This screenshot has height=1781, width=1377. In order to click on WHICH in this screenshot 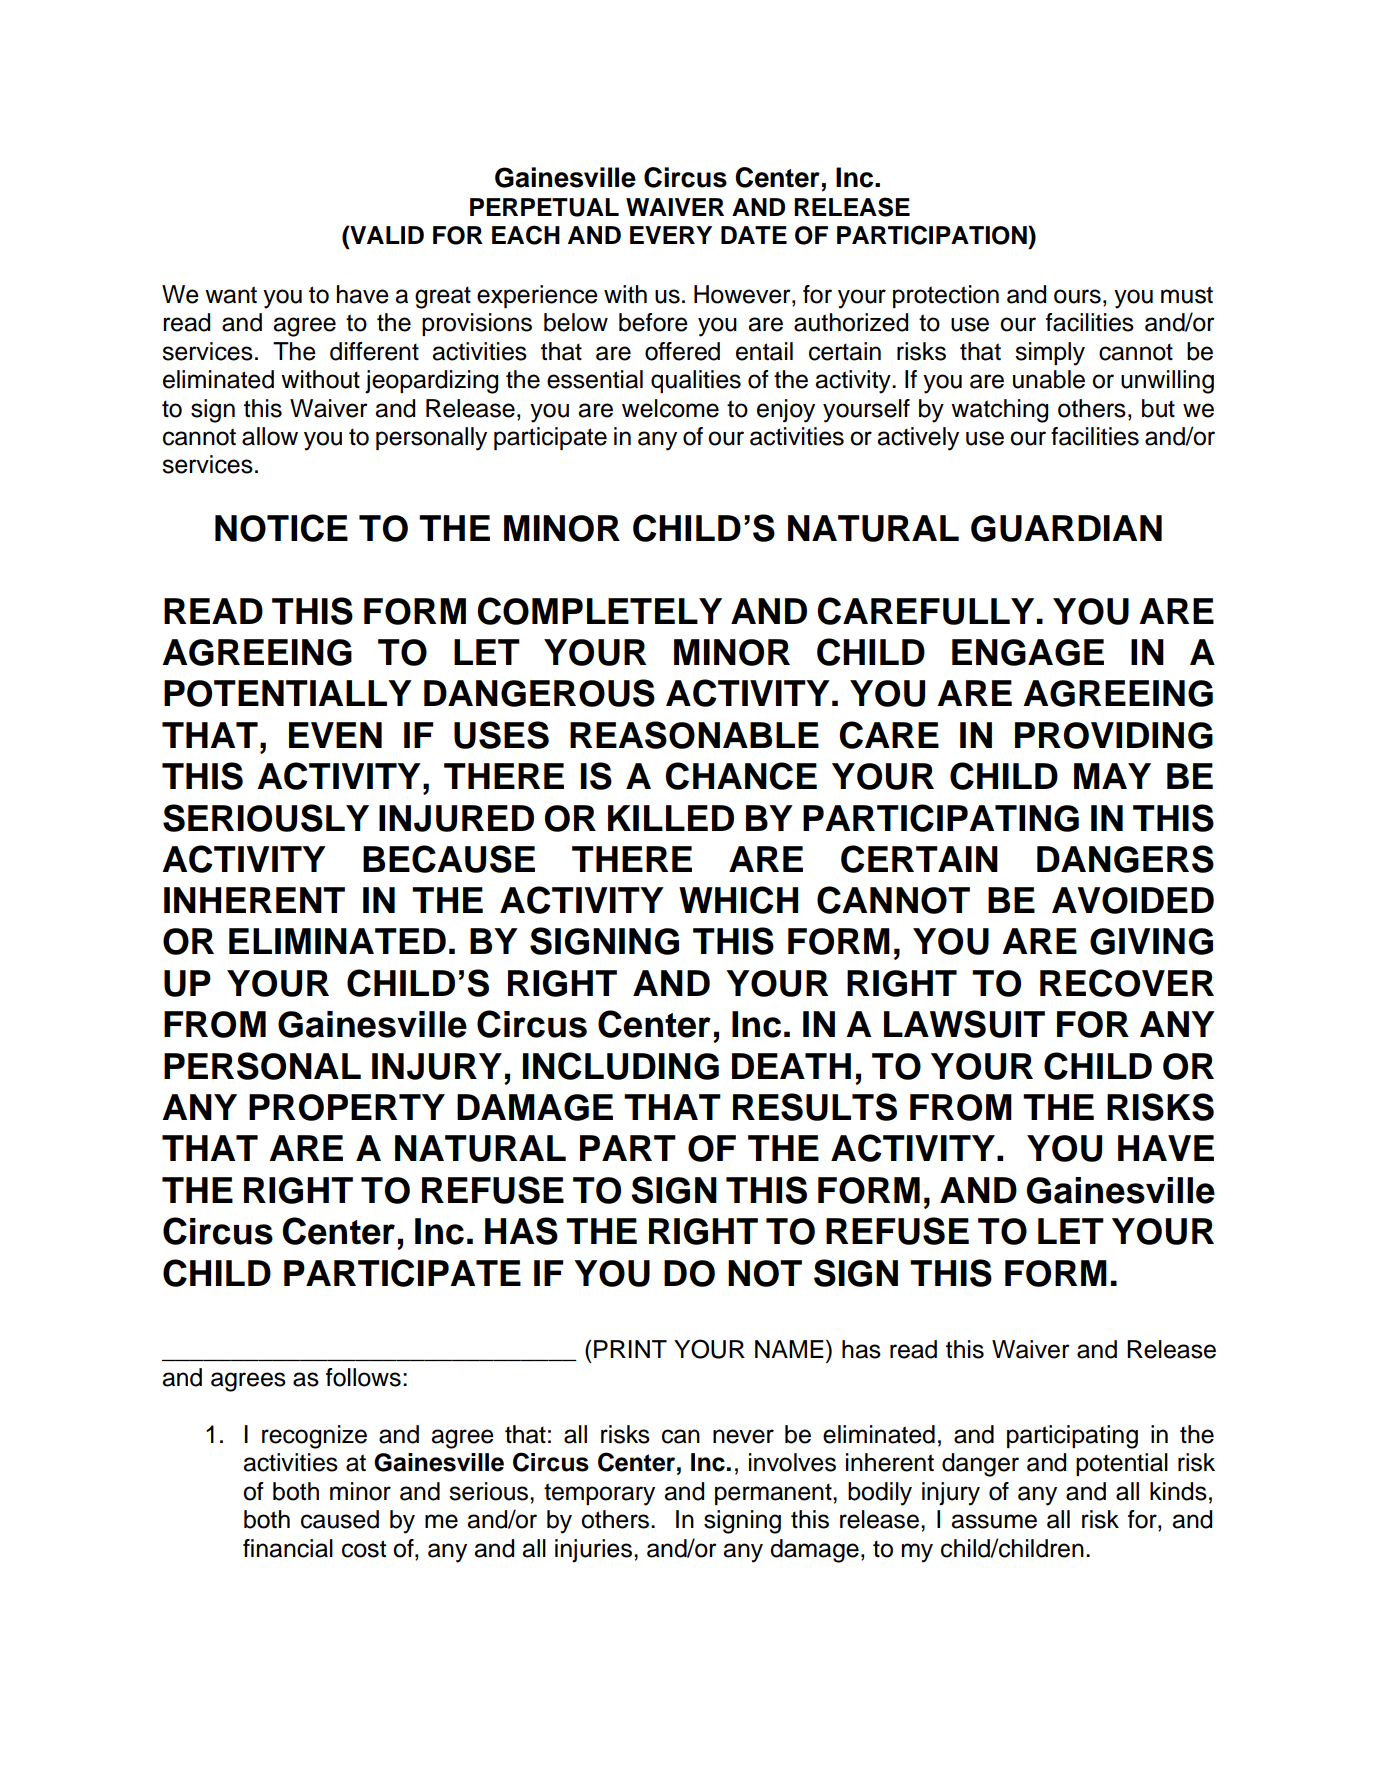, I will do `click(738, 900)`.
